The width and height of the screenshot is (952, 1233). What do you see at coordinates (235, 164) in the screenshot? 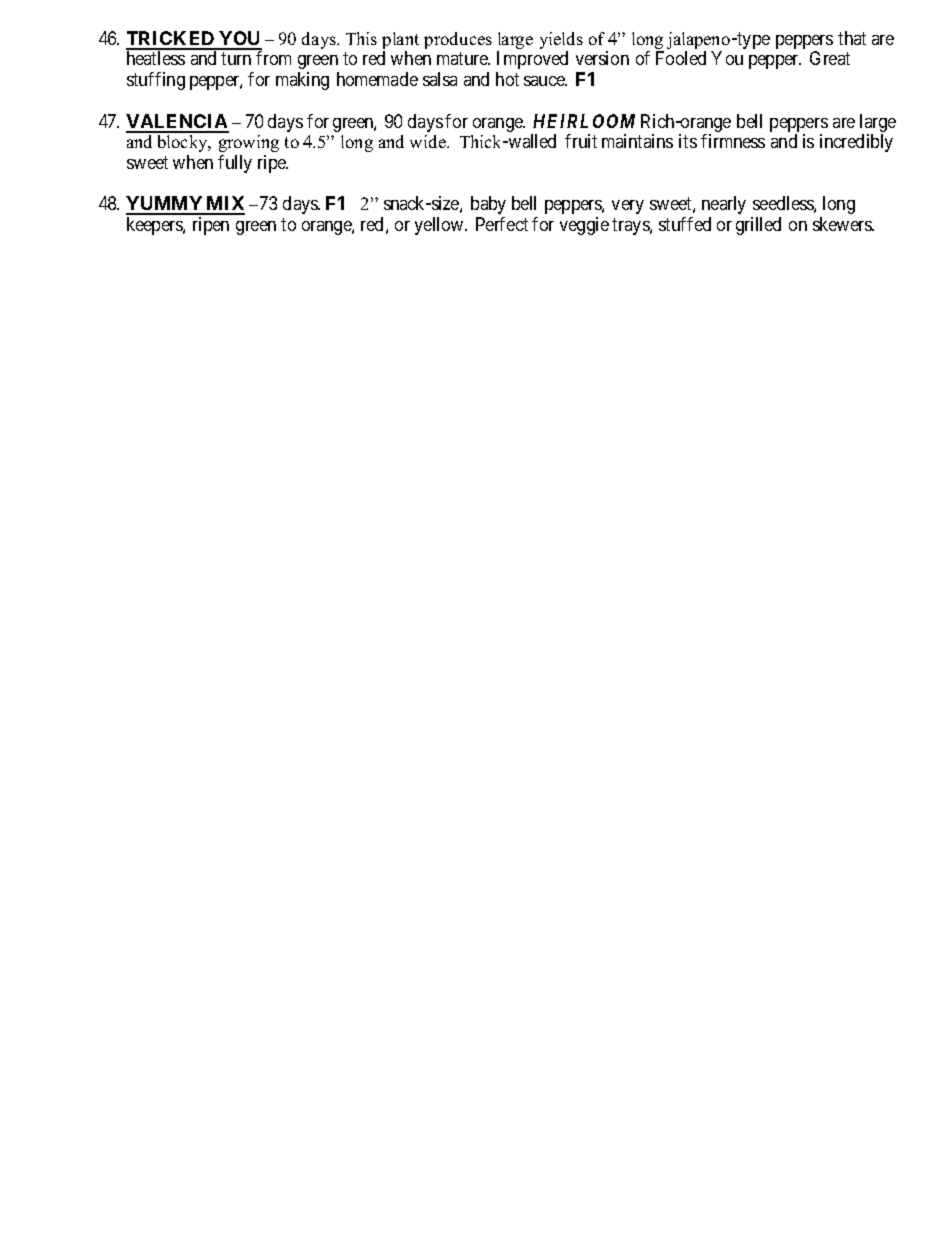
I see `fully` at bounding box center [235, 164].
